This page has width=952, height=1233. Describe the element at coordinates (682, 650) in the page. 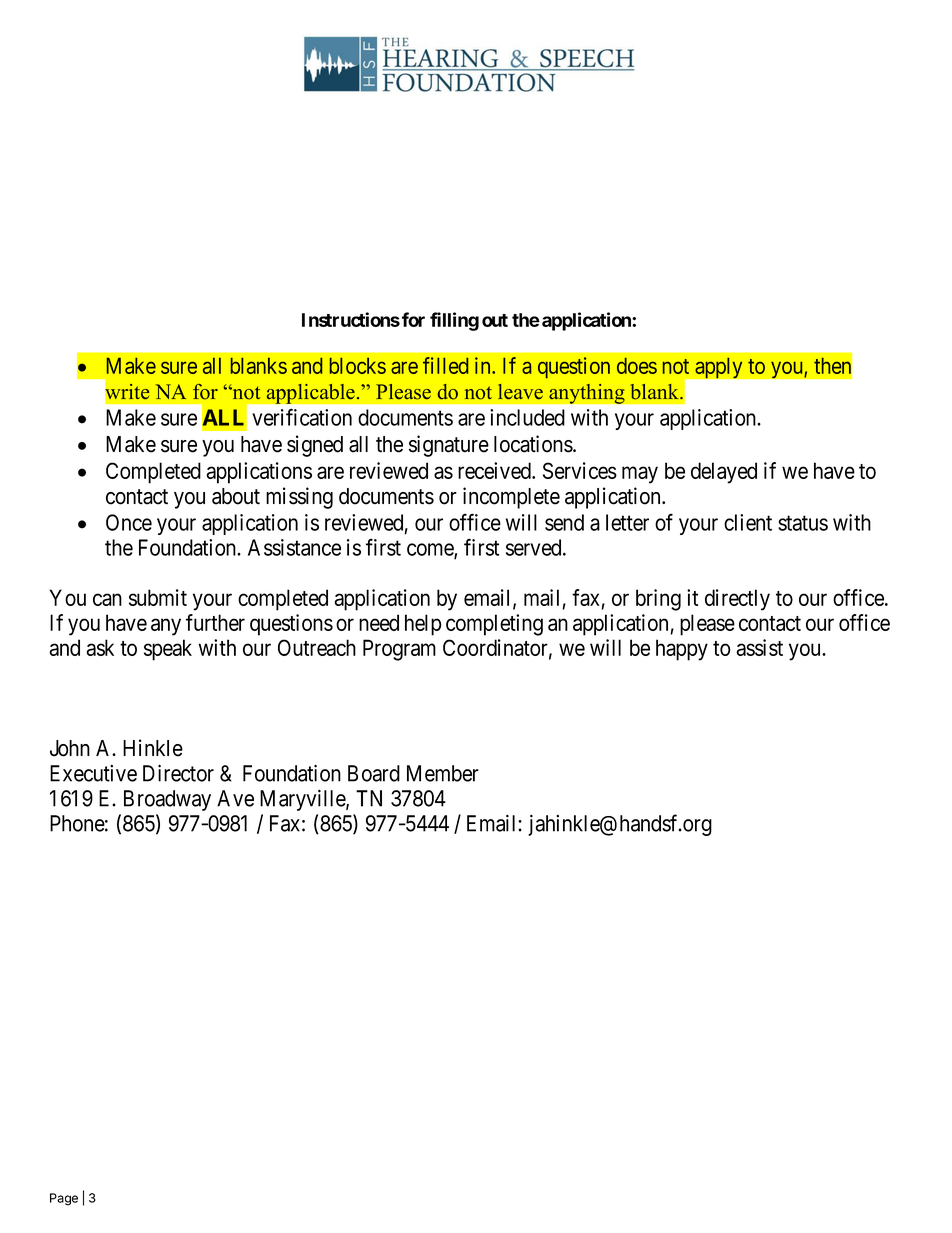

I see `happy` at that location.
